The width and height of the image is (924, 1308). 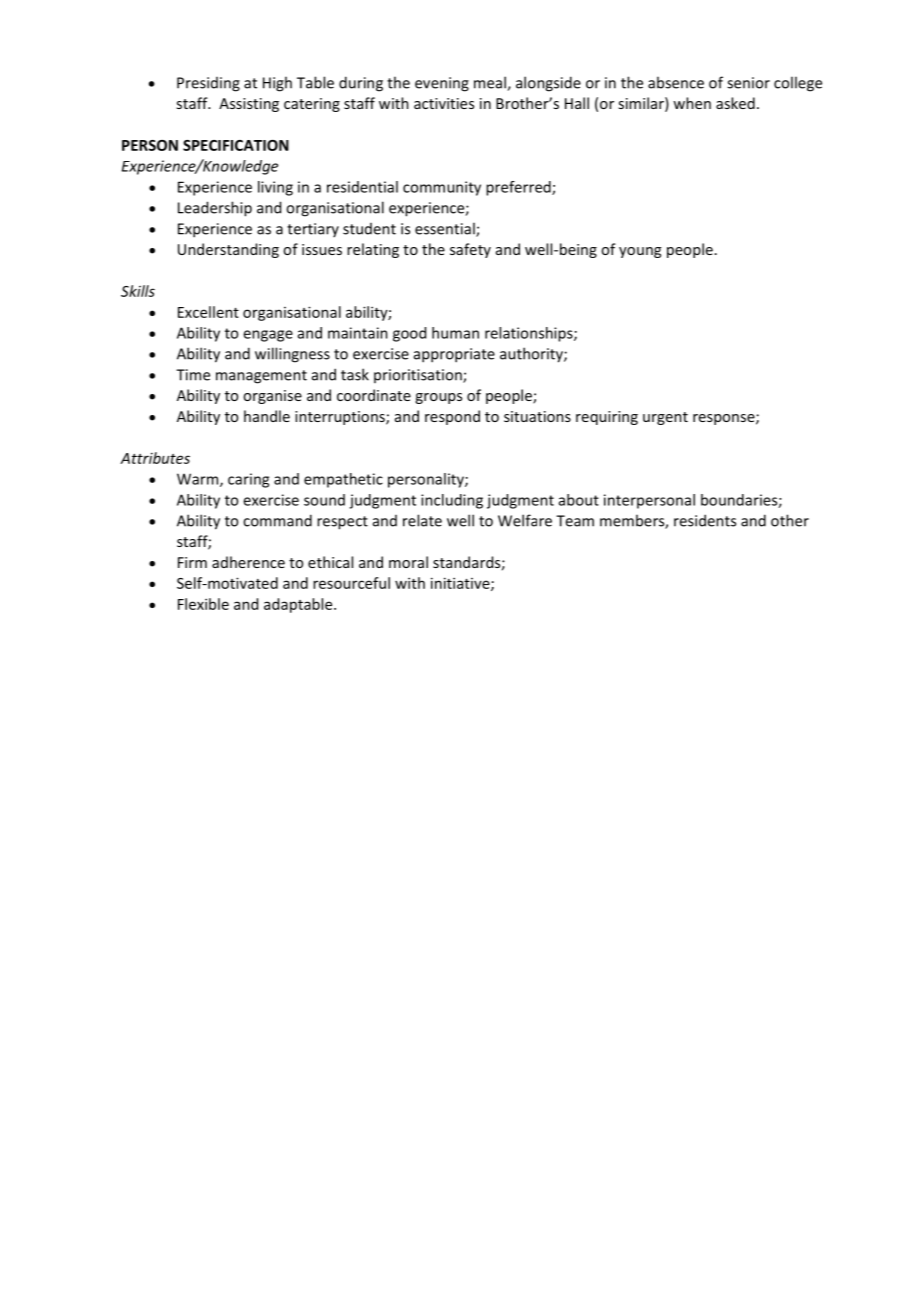 I want to click on Flexible, so click(x=203, y=604).
